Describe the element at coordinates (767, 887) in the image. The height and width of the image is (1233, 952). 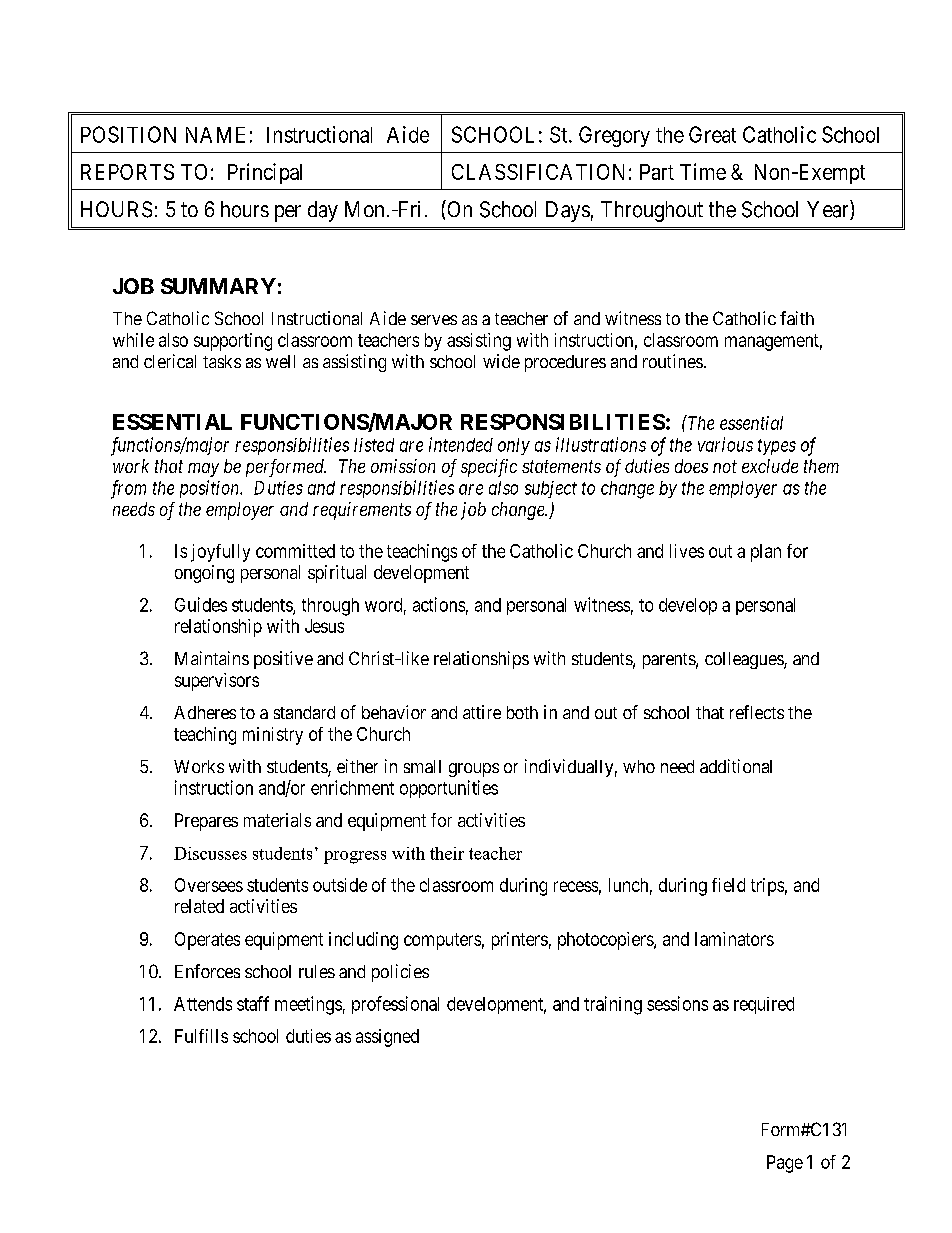
I see `trips` at that location.
